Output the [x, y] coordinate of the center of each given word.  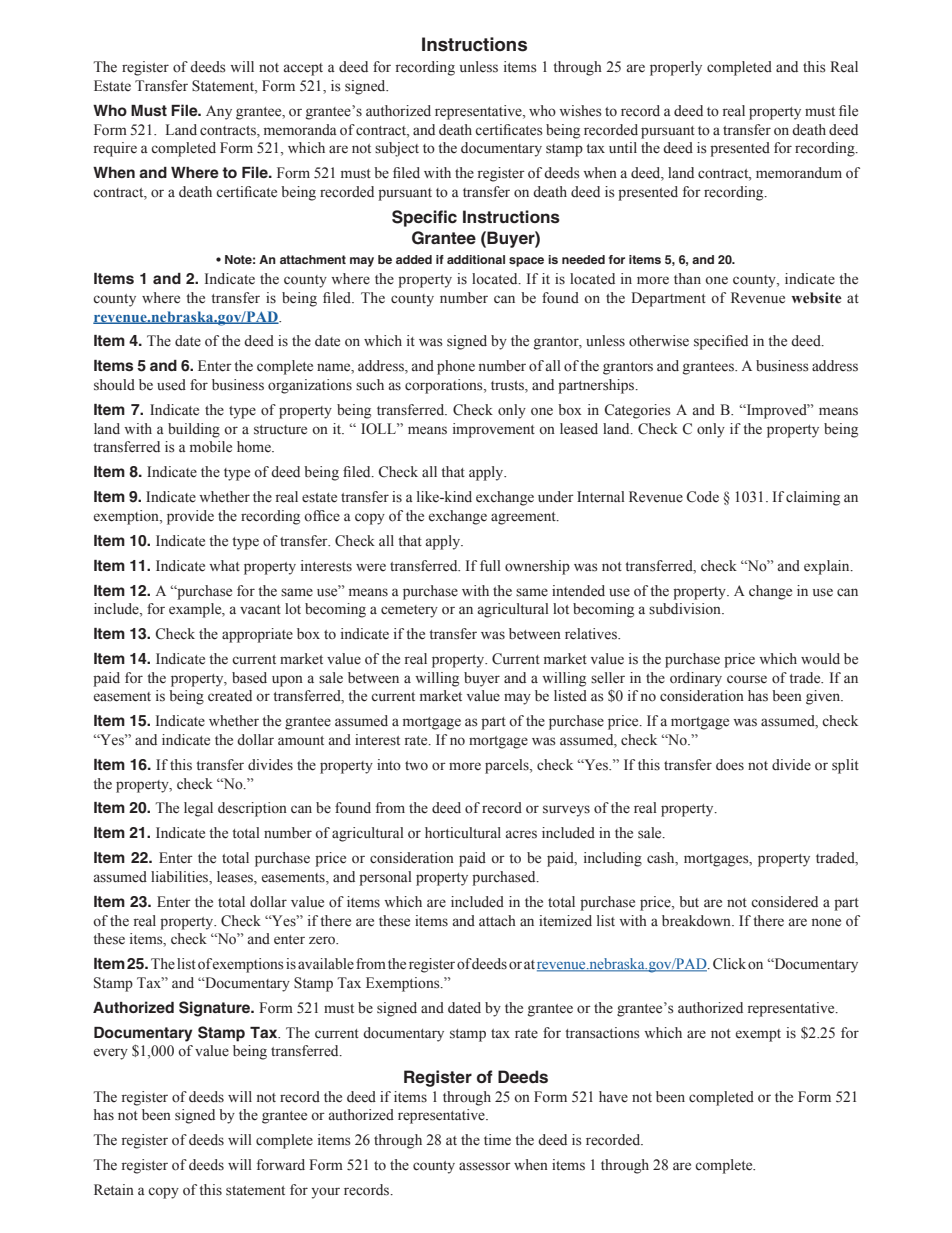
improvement [494, 430]
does [730, 765]
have [613, 1097]
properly [676, 68]
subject [397, 149]
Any [219, 112]
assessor [485, 1166]
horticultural [463, 833]
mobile [211, 447]
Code [703, 497]
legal [198, 809]
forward [281, 1165]
